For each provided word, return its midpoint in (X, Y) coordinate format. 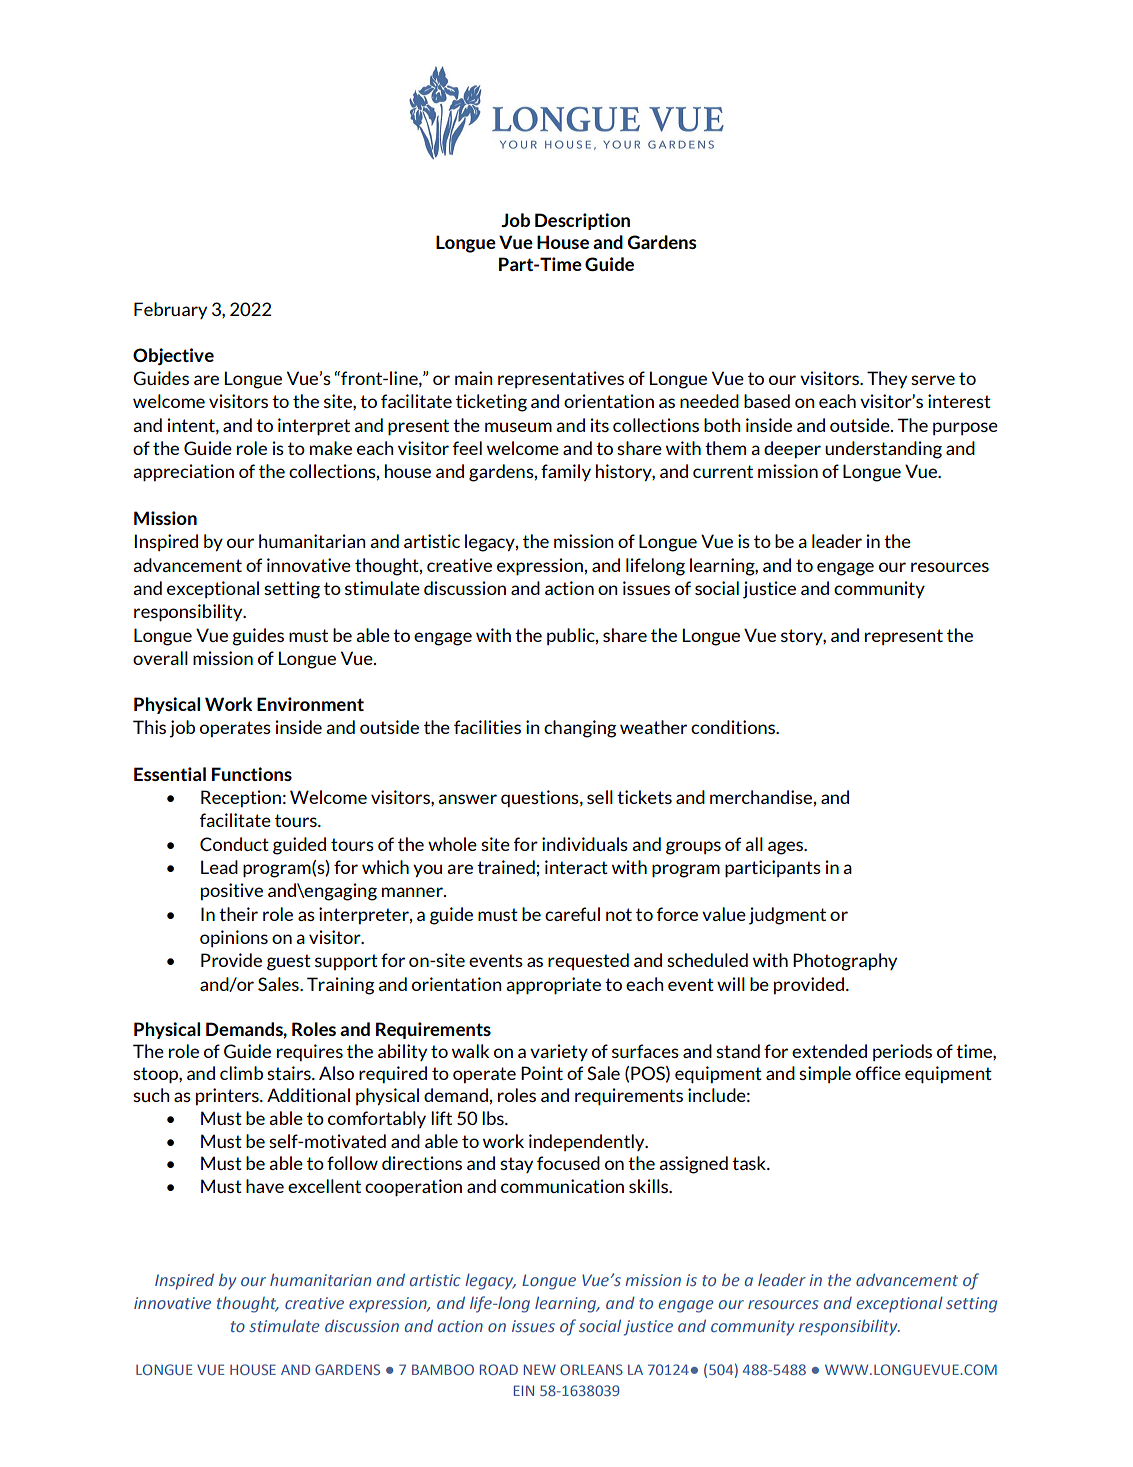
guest (289, 962)
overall (160, 658)
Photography (845, 962)
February (170, 310)
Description (582, 221)
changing (580, 729)
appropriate (553, 986)
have (265, 1186)
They (887, 379)
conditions (734, 727)
